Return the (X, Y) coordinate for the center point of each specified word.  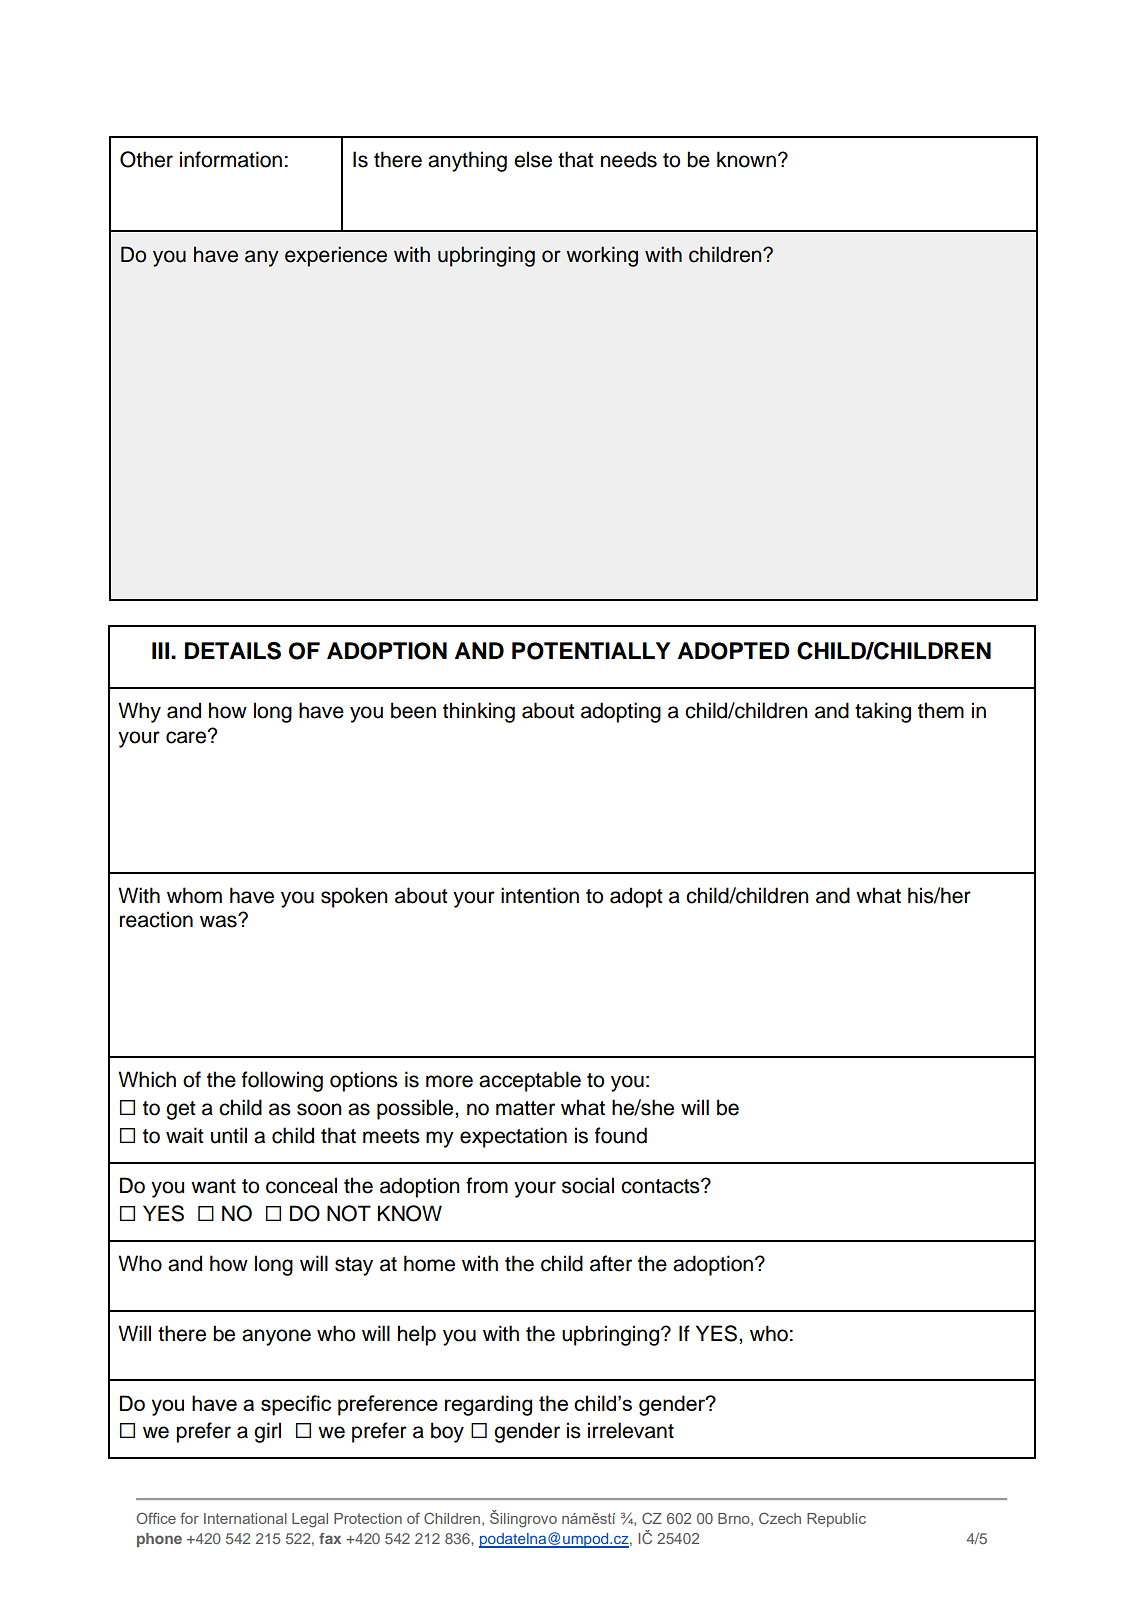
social (588, 1185)
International (245, 1518)
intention (540, 895)
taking (883, 712)
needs (629, 159)
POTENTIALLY (591, 651)
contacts (661, 1186)
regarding (488, 1405)
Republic (836, 1520)
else (533, 159)
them (941, 710)
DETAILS (233, 651)
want (213, 1186)
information (231, 159)
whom (194, 895)
